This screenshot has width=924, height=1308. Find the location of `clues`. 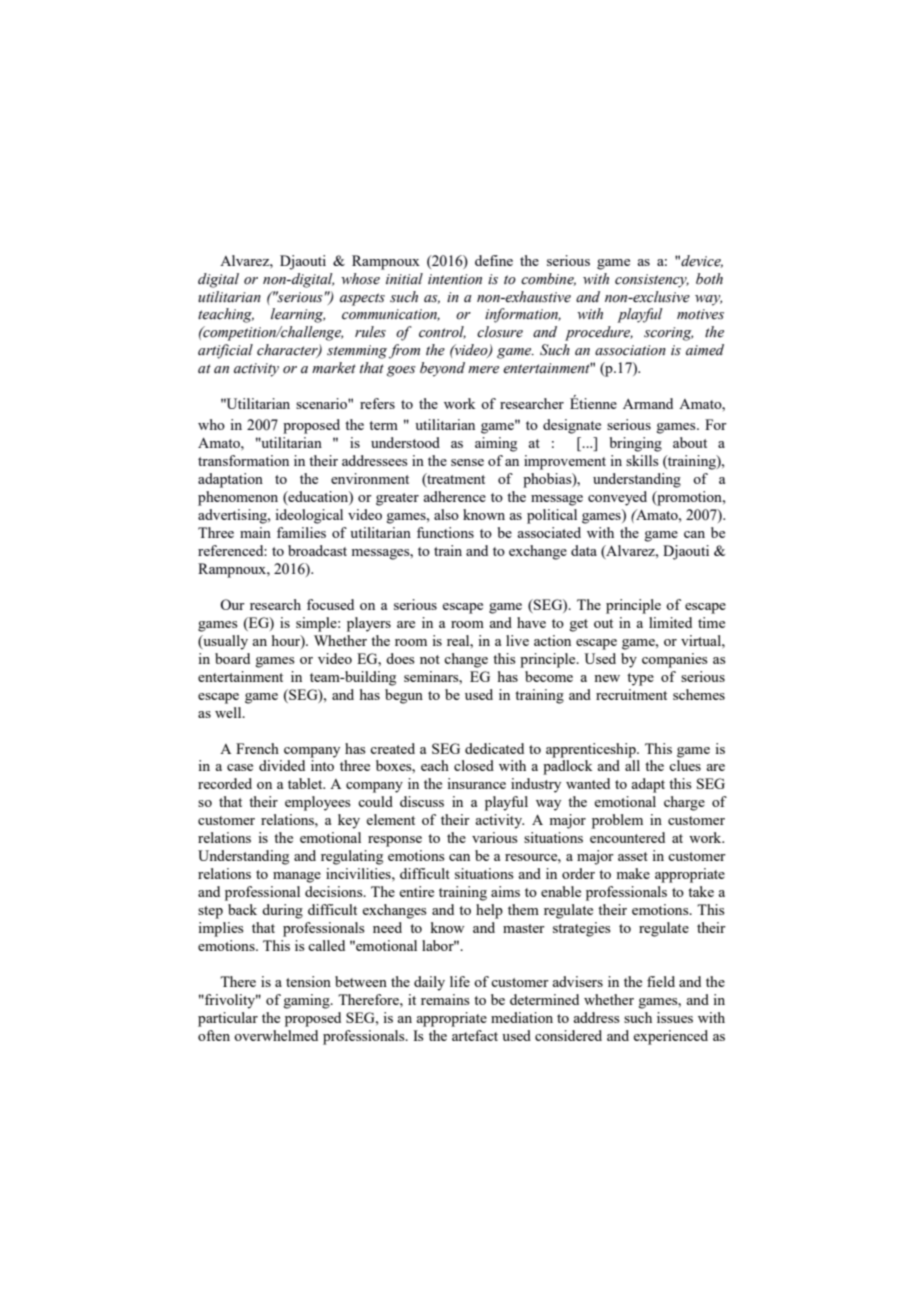

clues is located at coordinates (685, 765).
